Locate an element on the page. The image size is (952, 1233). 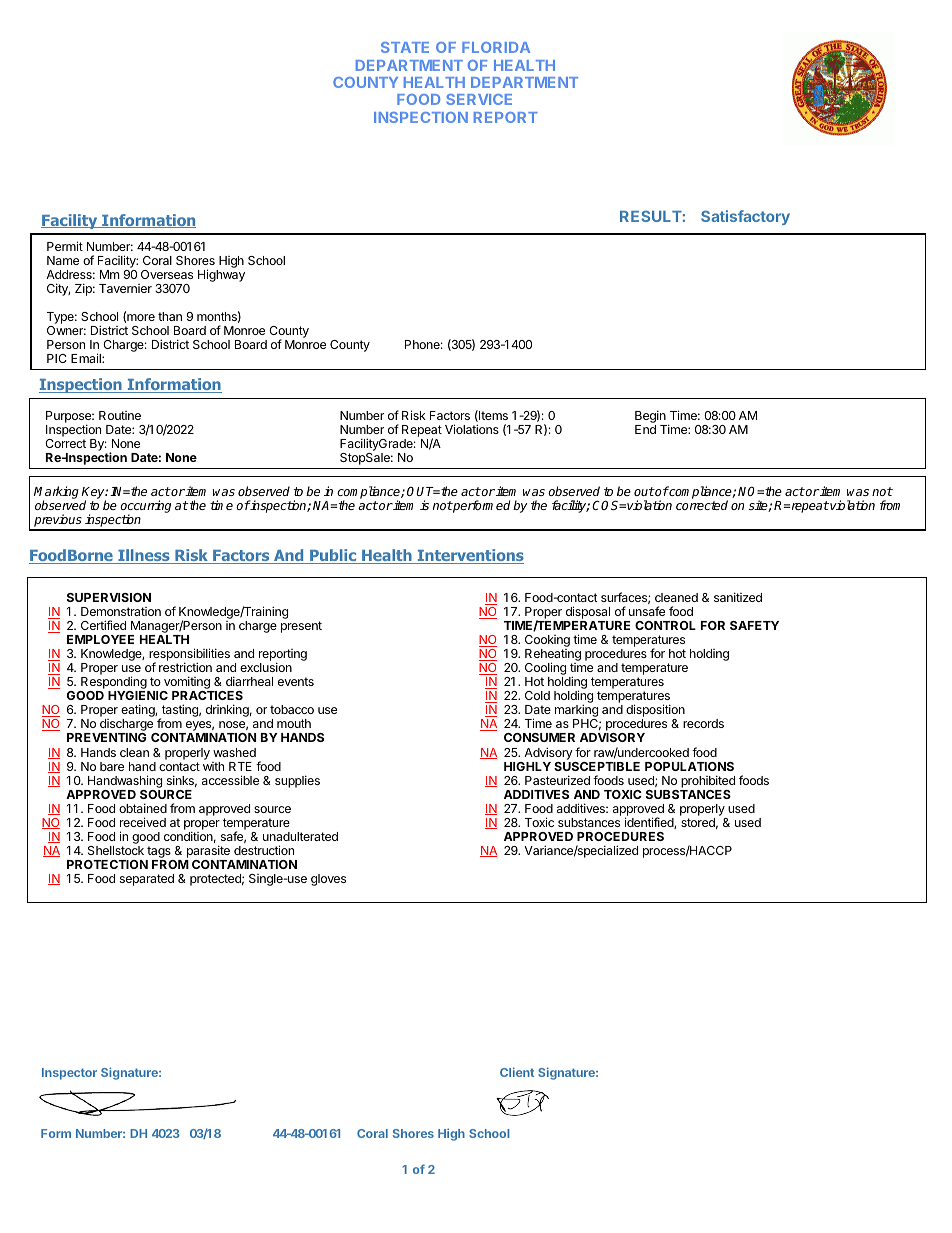
STATE is located at coordinates (405, 47).
